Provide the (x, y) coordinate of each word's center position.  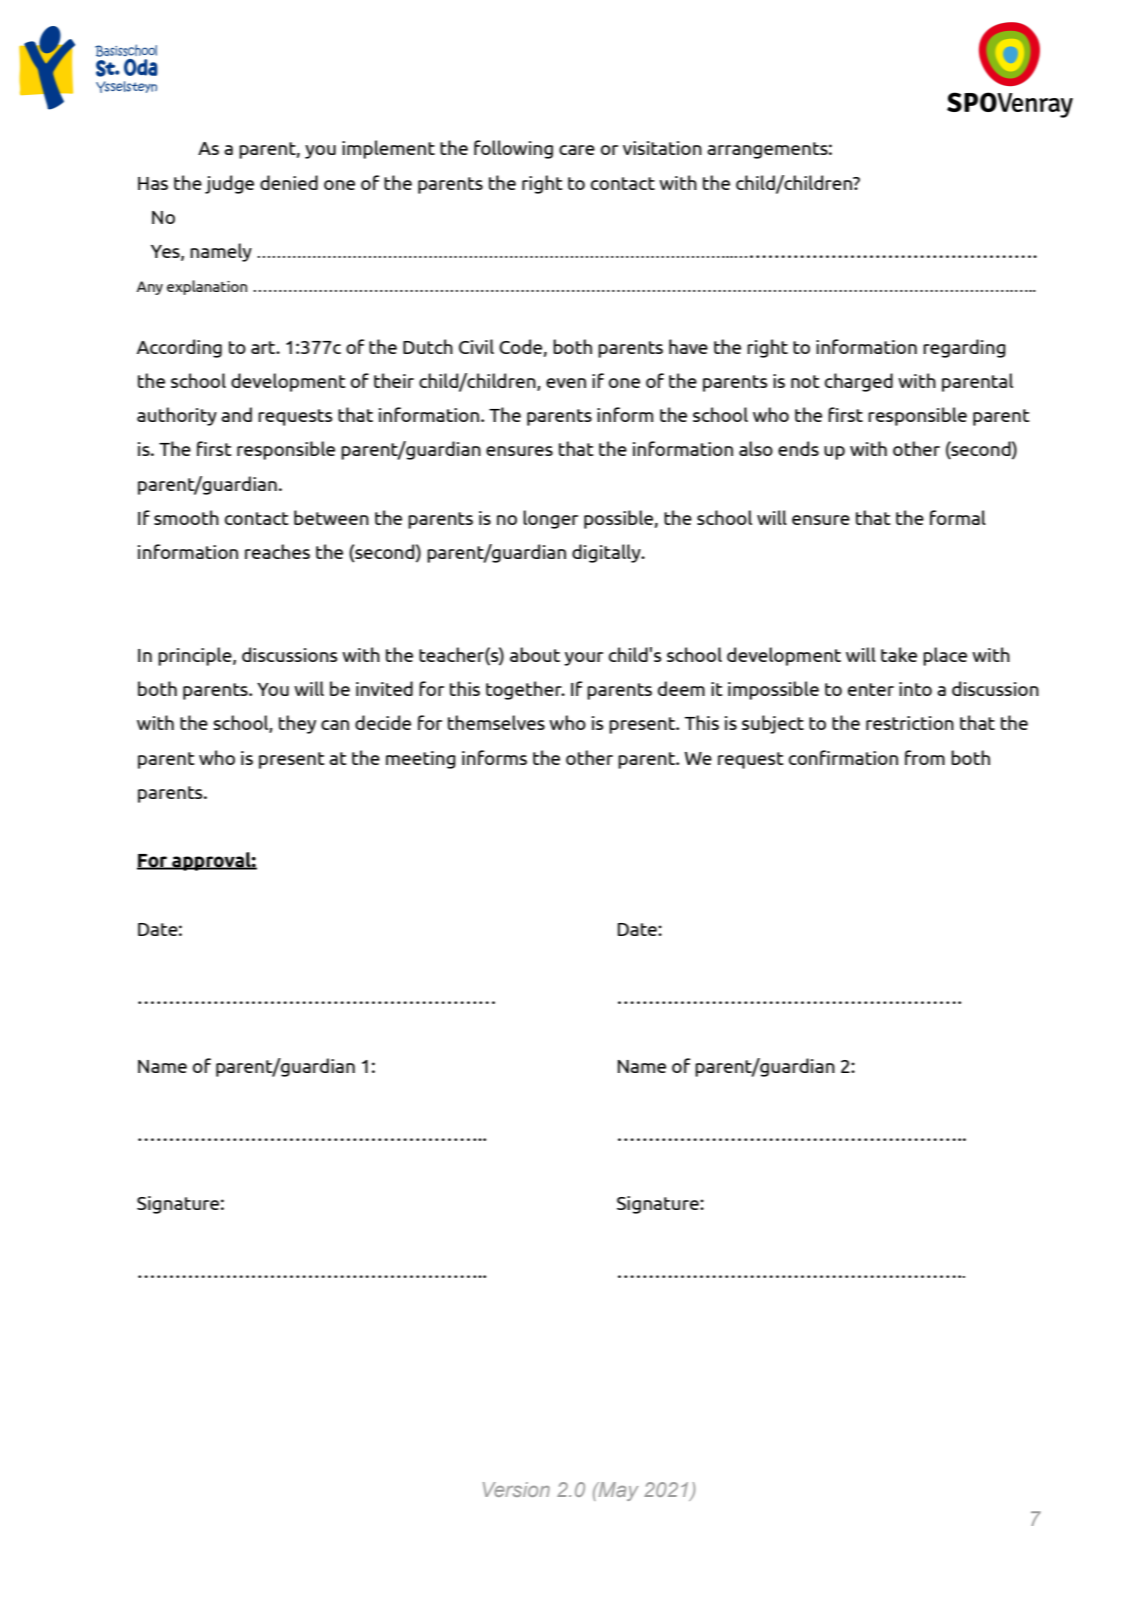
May (617, 1491)
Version (516, 1489)
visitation (662, 148)
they (297, 724)
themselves (496, 722)
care (577, 150)
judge (229, 184)
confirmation (843, 757)
